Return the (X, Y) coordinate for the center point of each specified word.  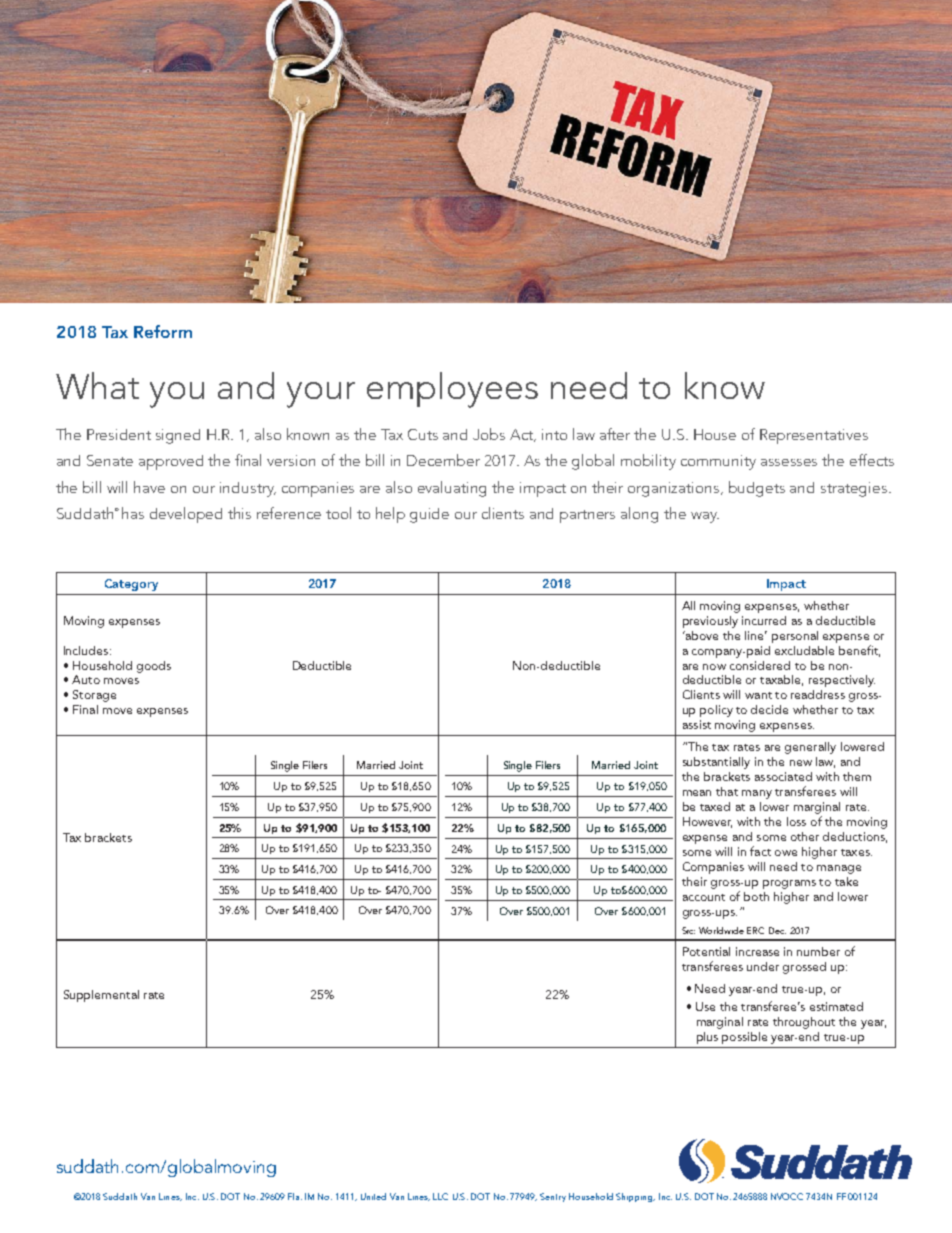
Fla (293, 1196)
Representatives (814, 436)
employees (452, 390)
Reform (163, 331)
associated (783, 776)
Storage (94, 696)
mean (697, 793)
